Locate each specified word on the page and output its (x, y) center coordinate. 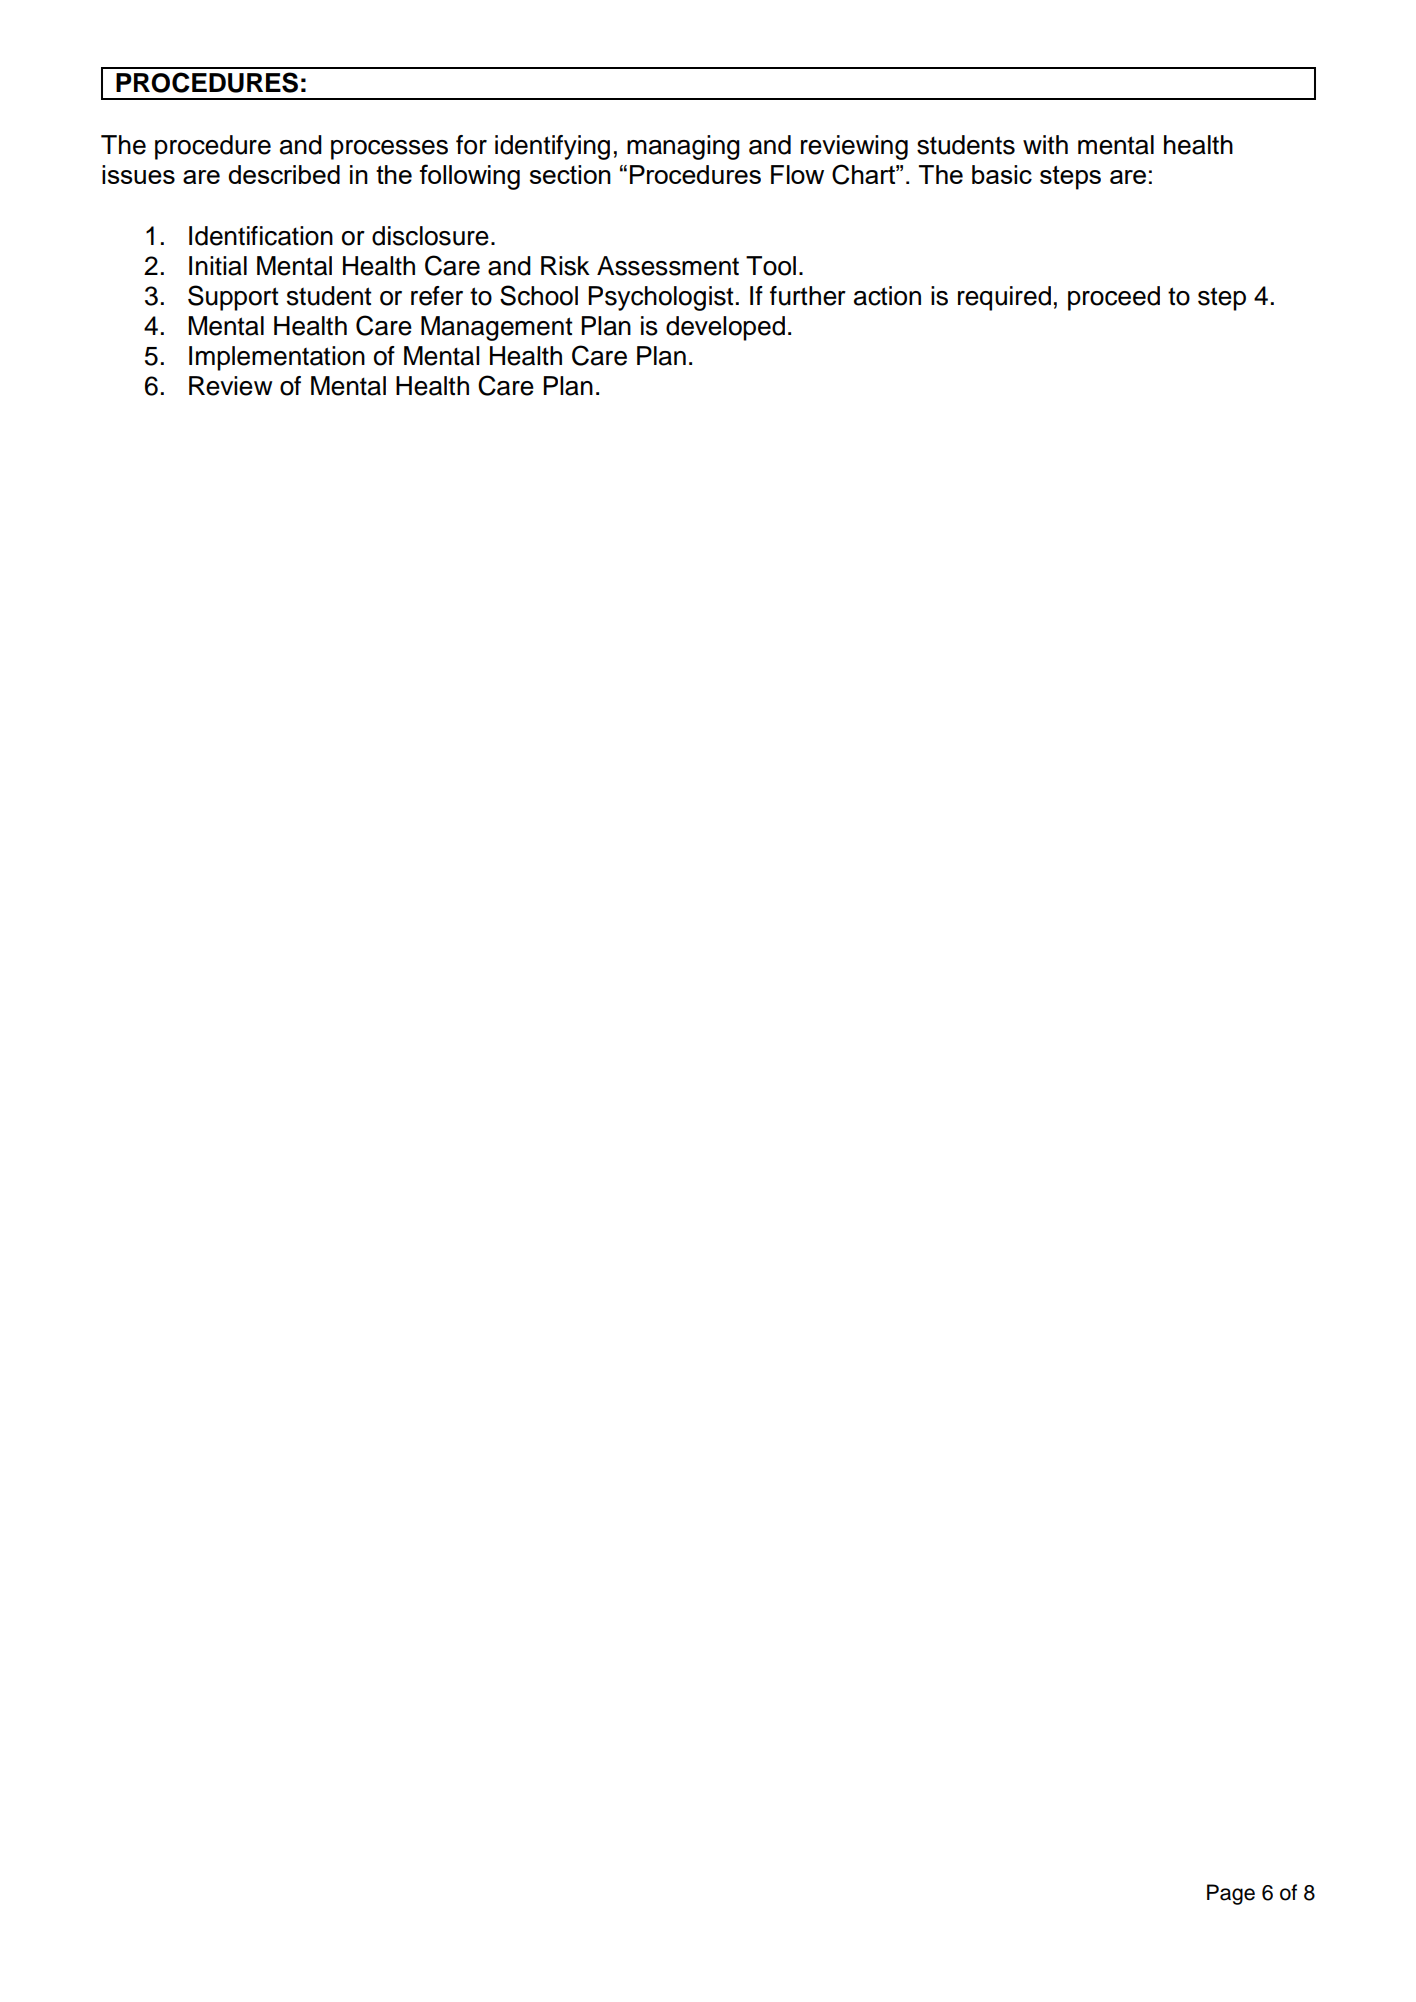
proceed (1114, 298)
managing (683, 147)
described (284, 174)
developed (725, 328)
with (1045, 144)
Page (1231, 1894)
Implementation (277, 358)
